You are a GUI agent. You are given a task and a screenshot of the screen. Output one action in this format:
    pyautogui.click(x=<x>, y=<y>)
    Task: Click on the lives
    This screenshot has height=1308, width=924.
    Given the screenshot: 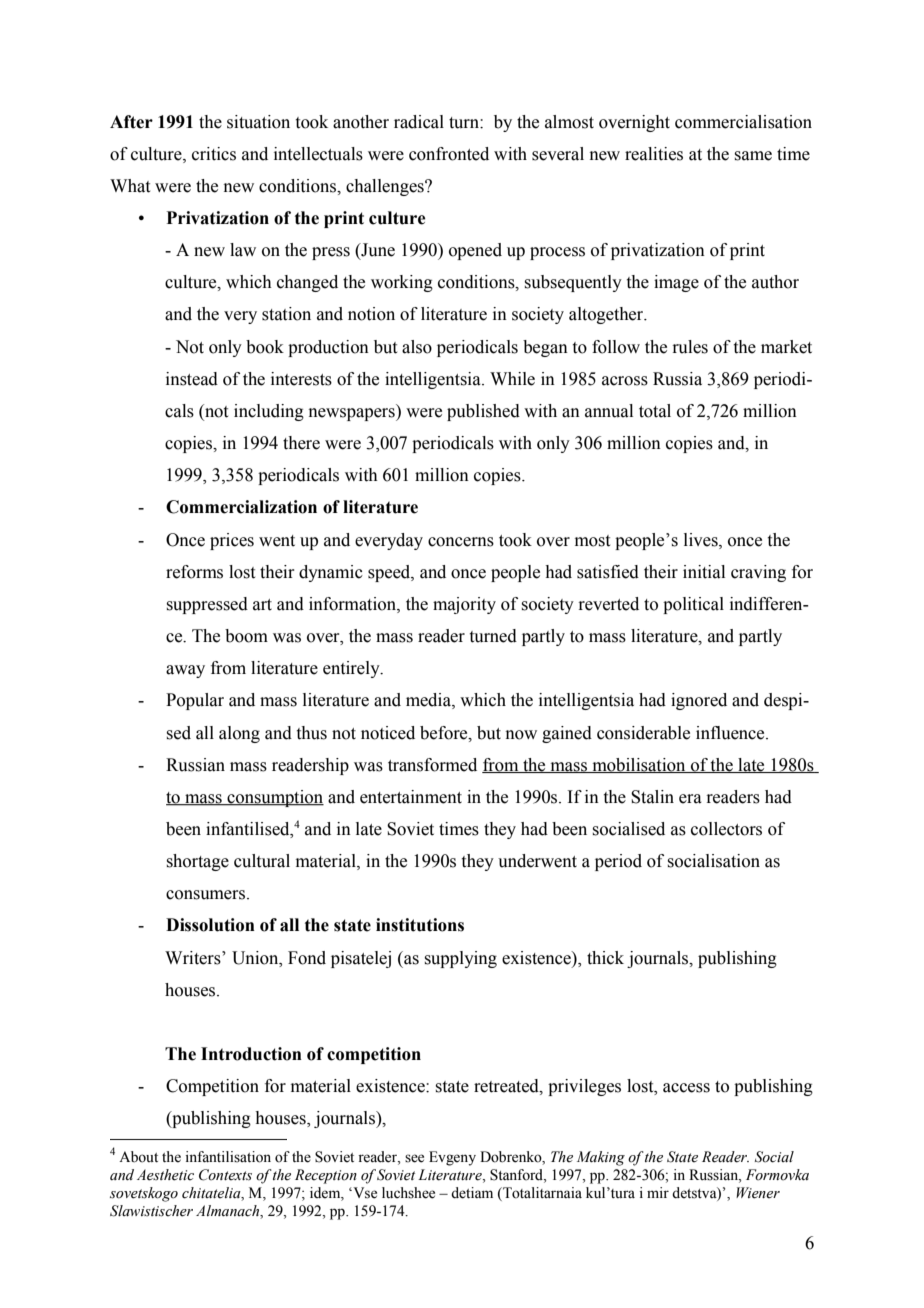 What is the action you would take?
    pyautogui.click(x=702, y=540)
